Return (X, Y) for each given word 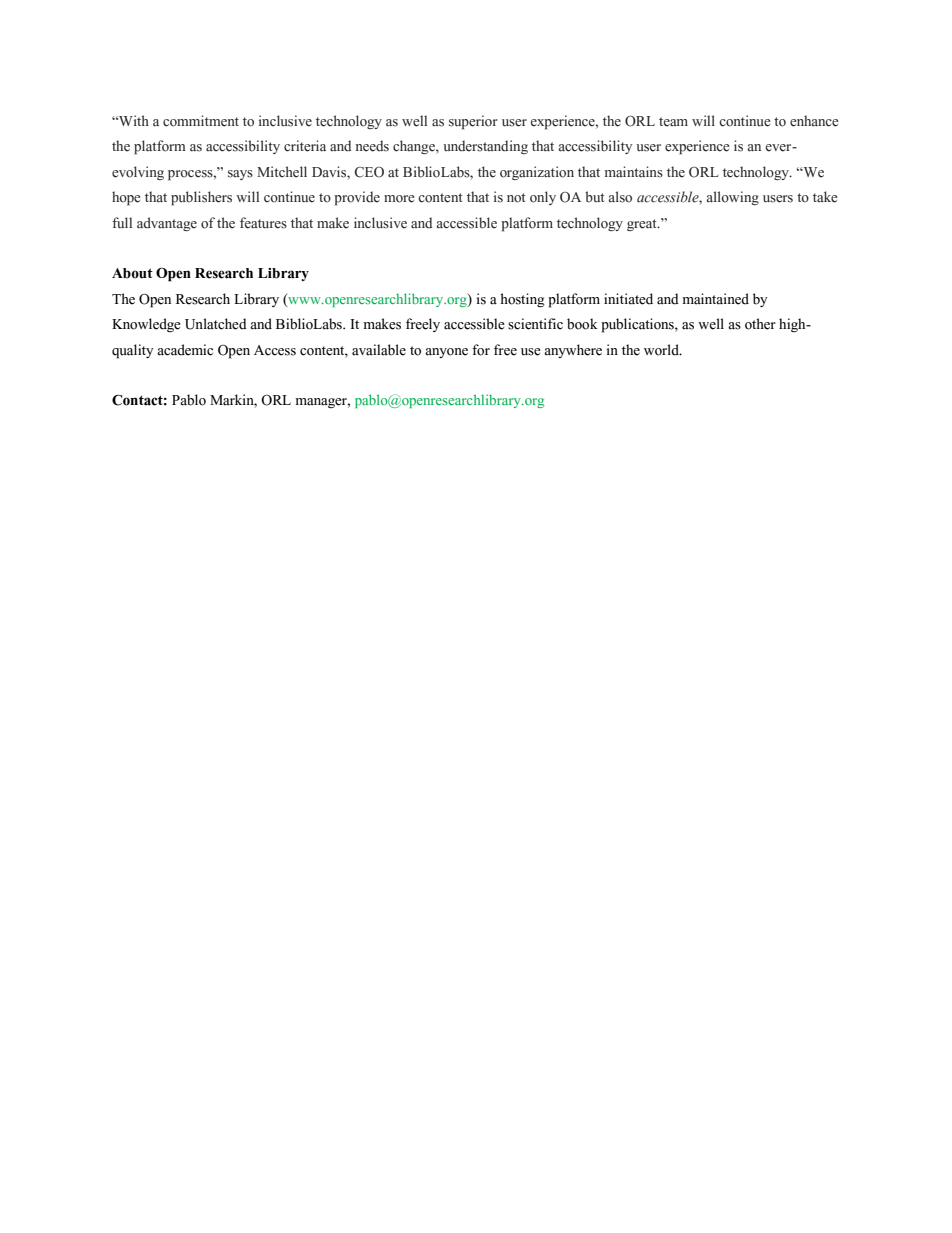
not (516, 198)
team (673, 122)
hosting (522, 300)
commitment (201, 121)
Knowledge (146, 325)
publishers (201, 198)
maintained (715, 299)
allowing (732, 198)
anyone (446, 353)
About (132, 273)
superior (473, 122)
